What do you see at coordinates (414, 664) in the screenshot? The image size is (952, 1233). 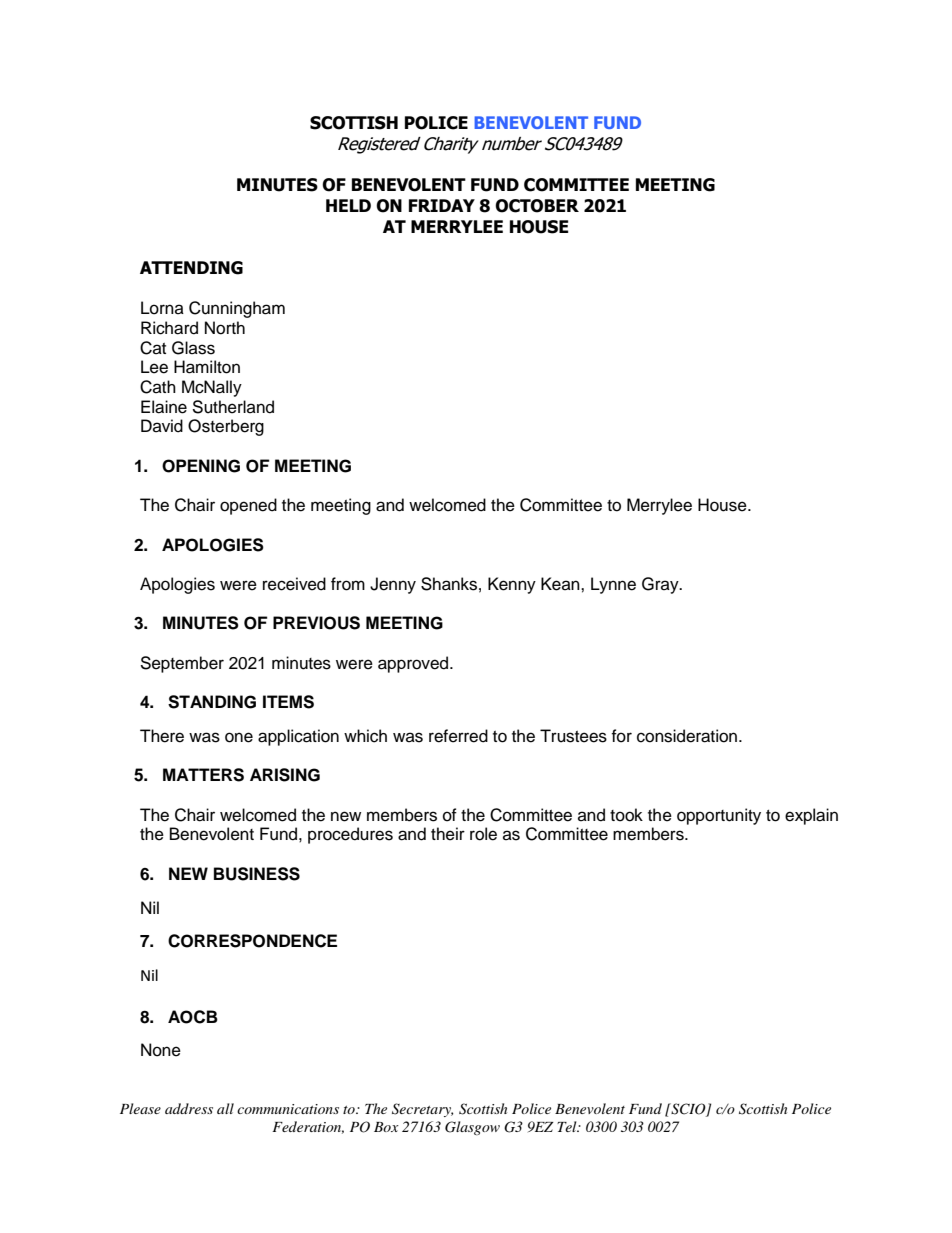 I see `approved` at bounding box center [414, 664].
